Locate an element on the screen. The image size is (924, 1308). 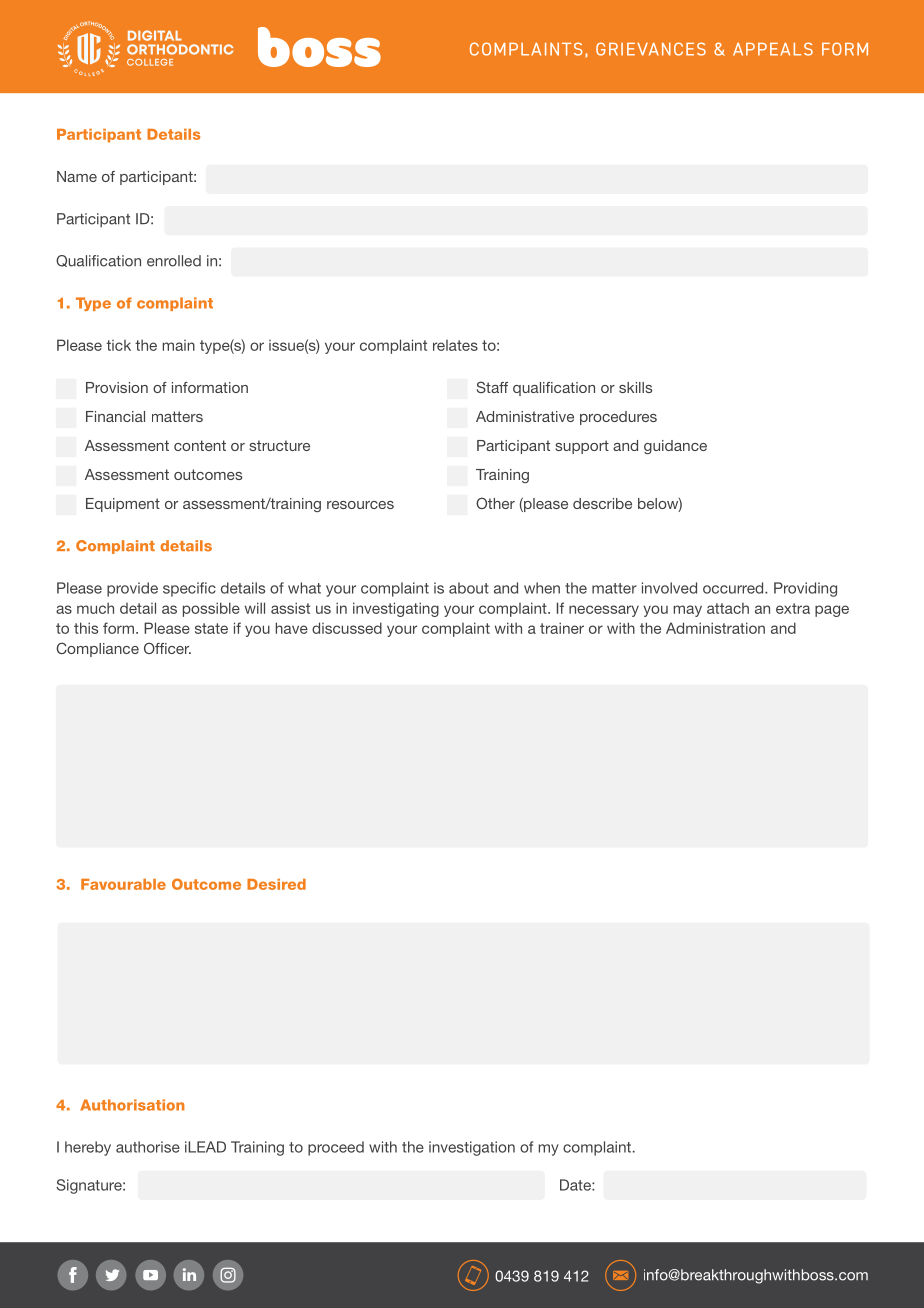
Administration is located at coordinates (715, 628).
